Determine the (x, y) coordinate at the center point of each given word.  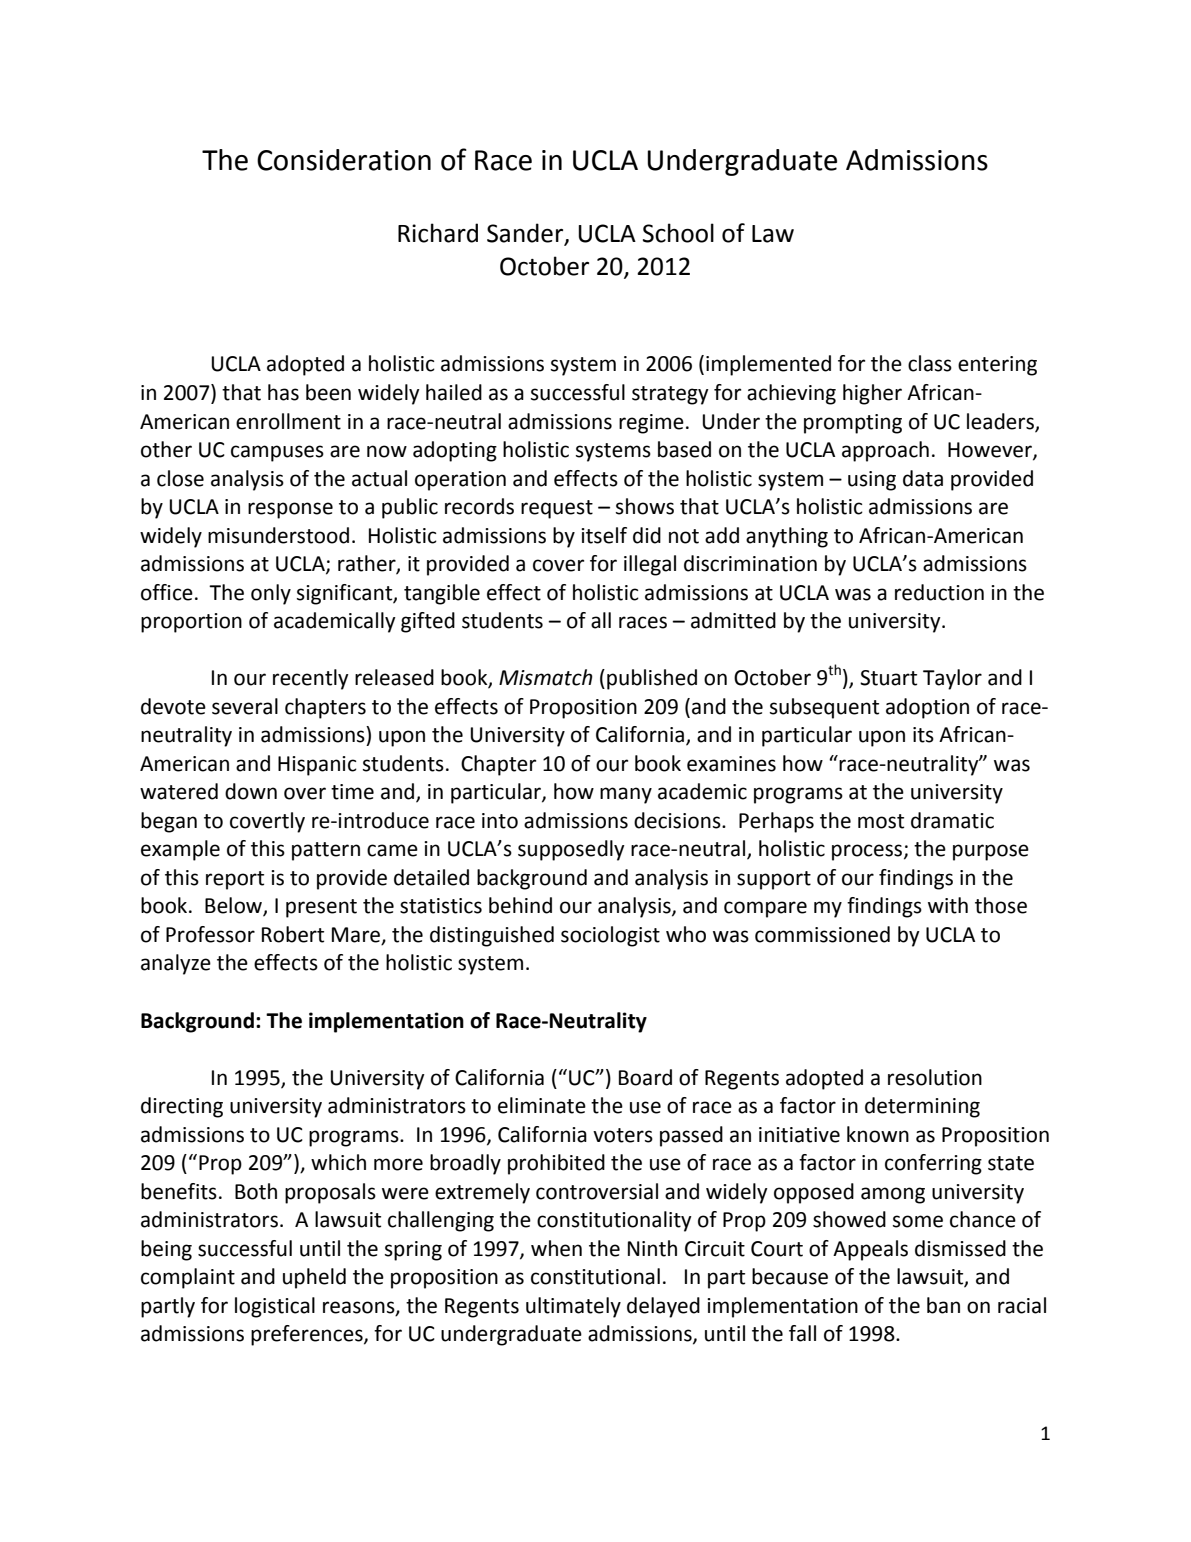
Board (645, 1077)
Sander (526, 234)
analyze (176, 964)
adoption (927, 708)
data (923, 478)
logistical (275, 1307)
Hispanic (317, 766)
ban (943, 1305)
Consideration (344, 160)
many (626, 795)
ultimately (573, 1307)
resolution (935, 1077)
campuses (277, 453)
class (930, 363)
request (557, 509)
